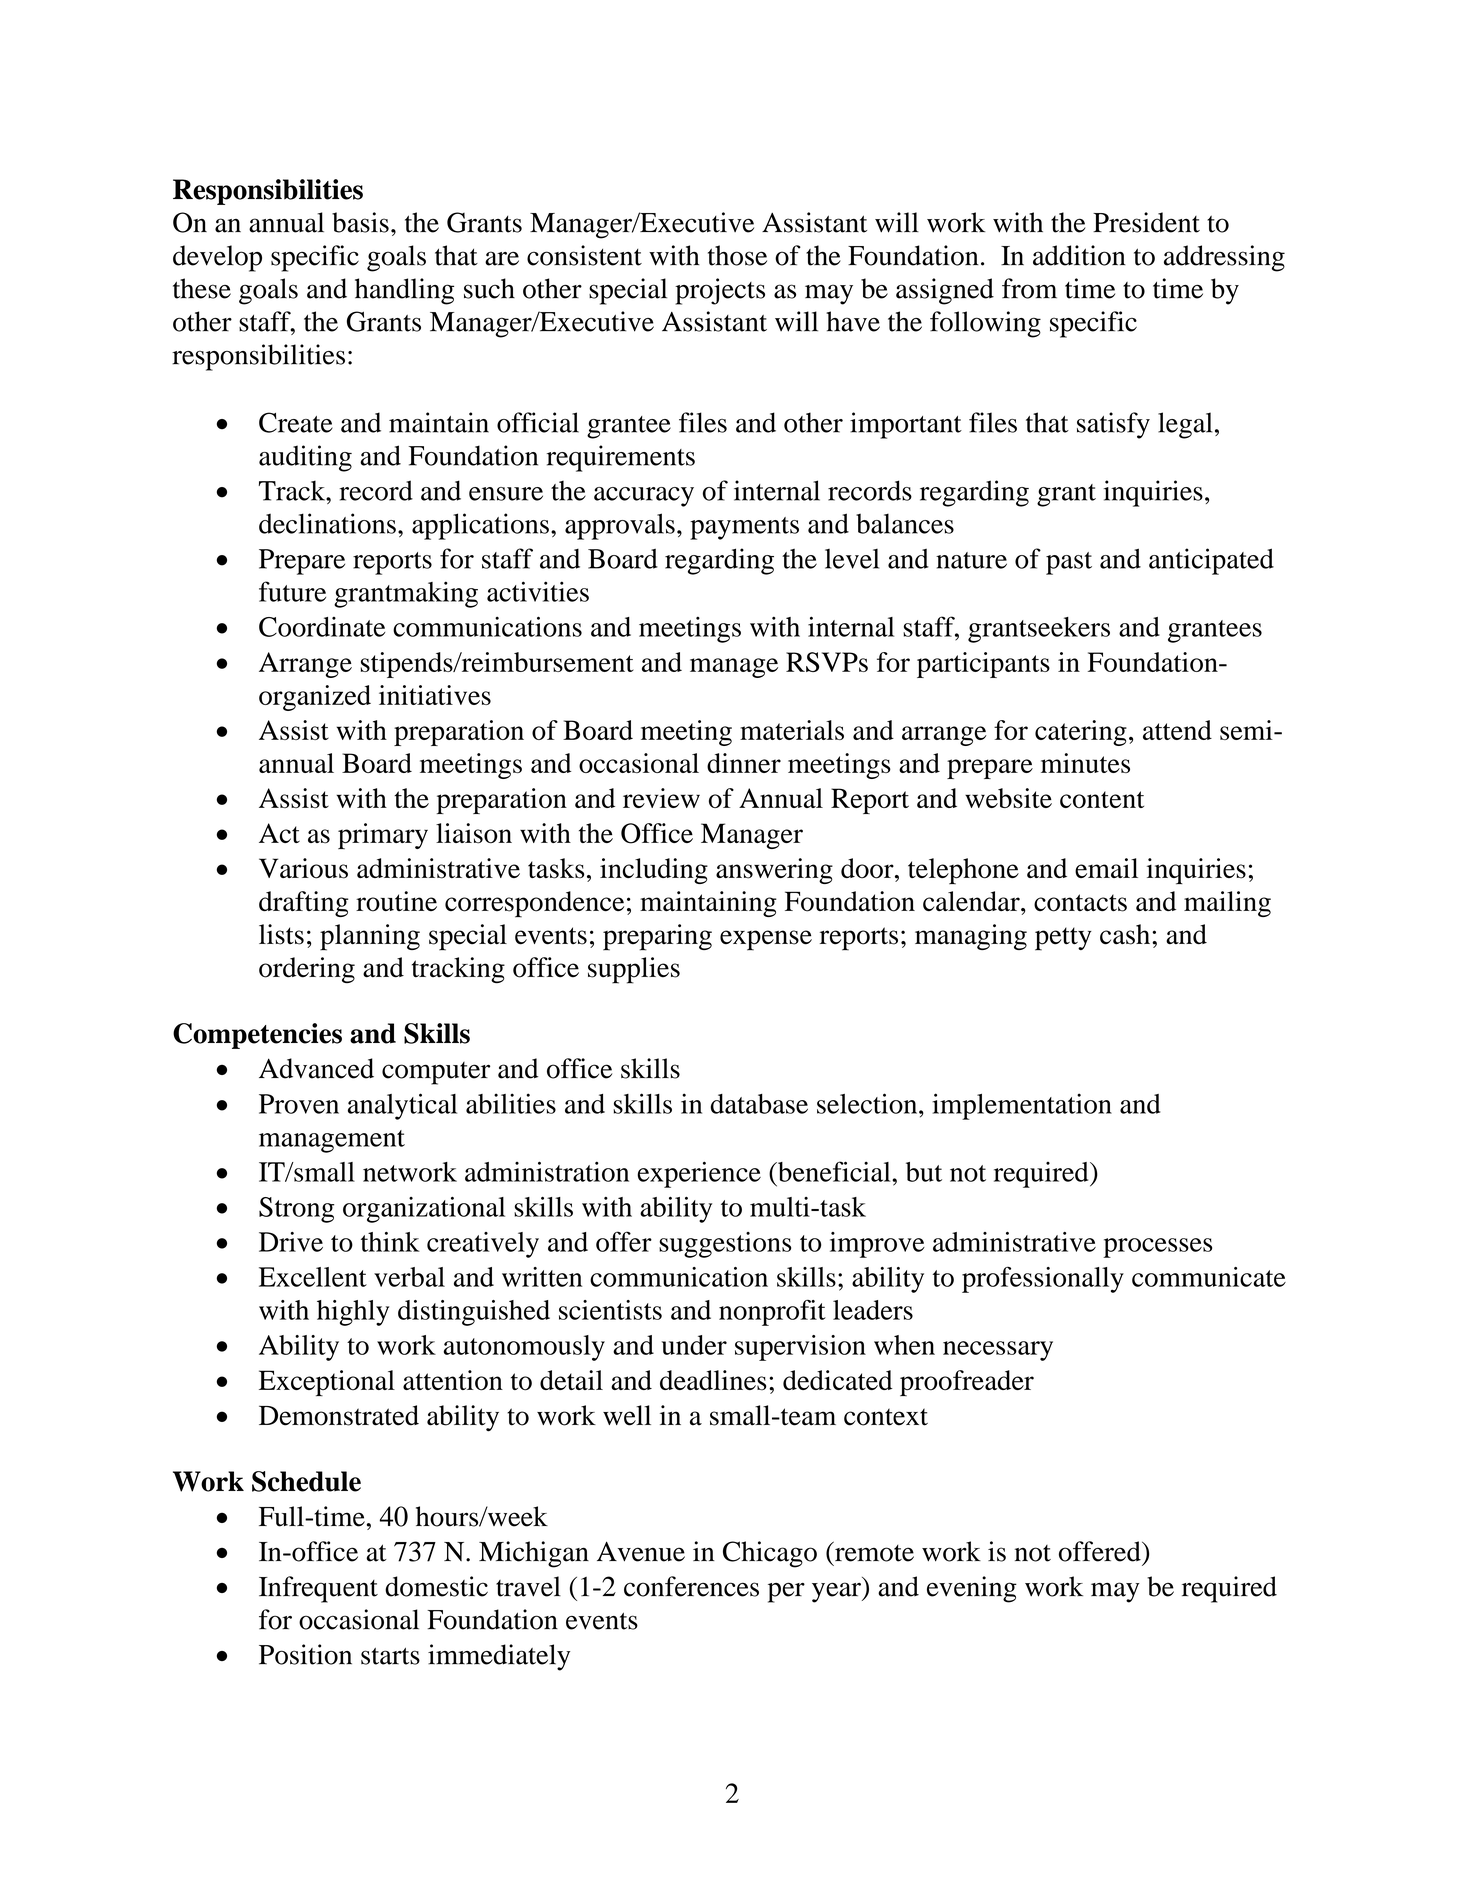  Describe the element at coordinates (318, 1589) in the screenshot. I see `Infrequent` at that location.
